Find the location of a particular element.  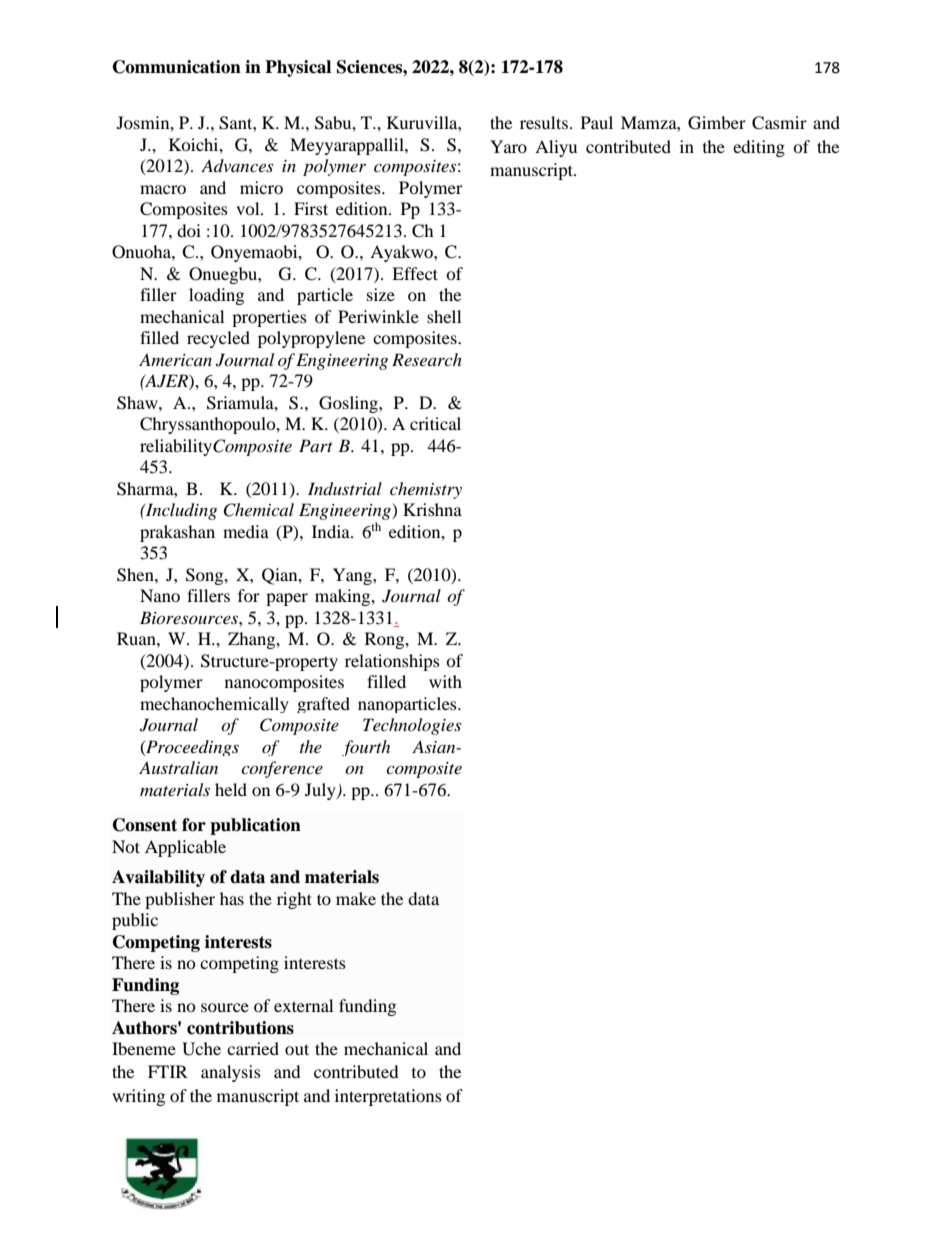

analysis is located at coordinates (231, 1073).
